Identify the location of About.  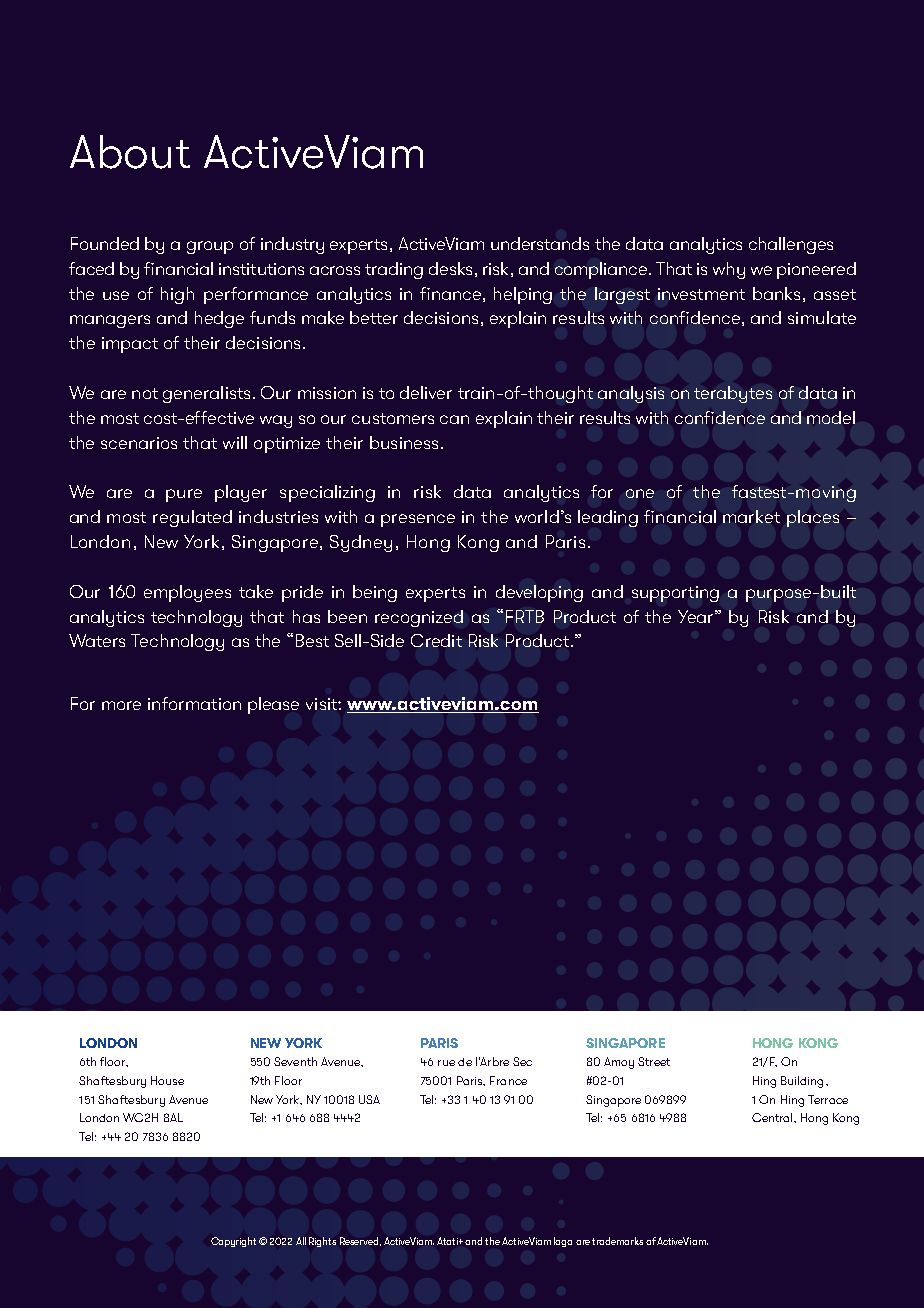
(130, 152).
